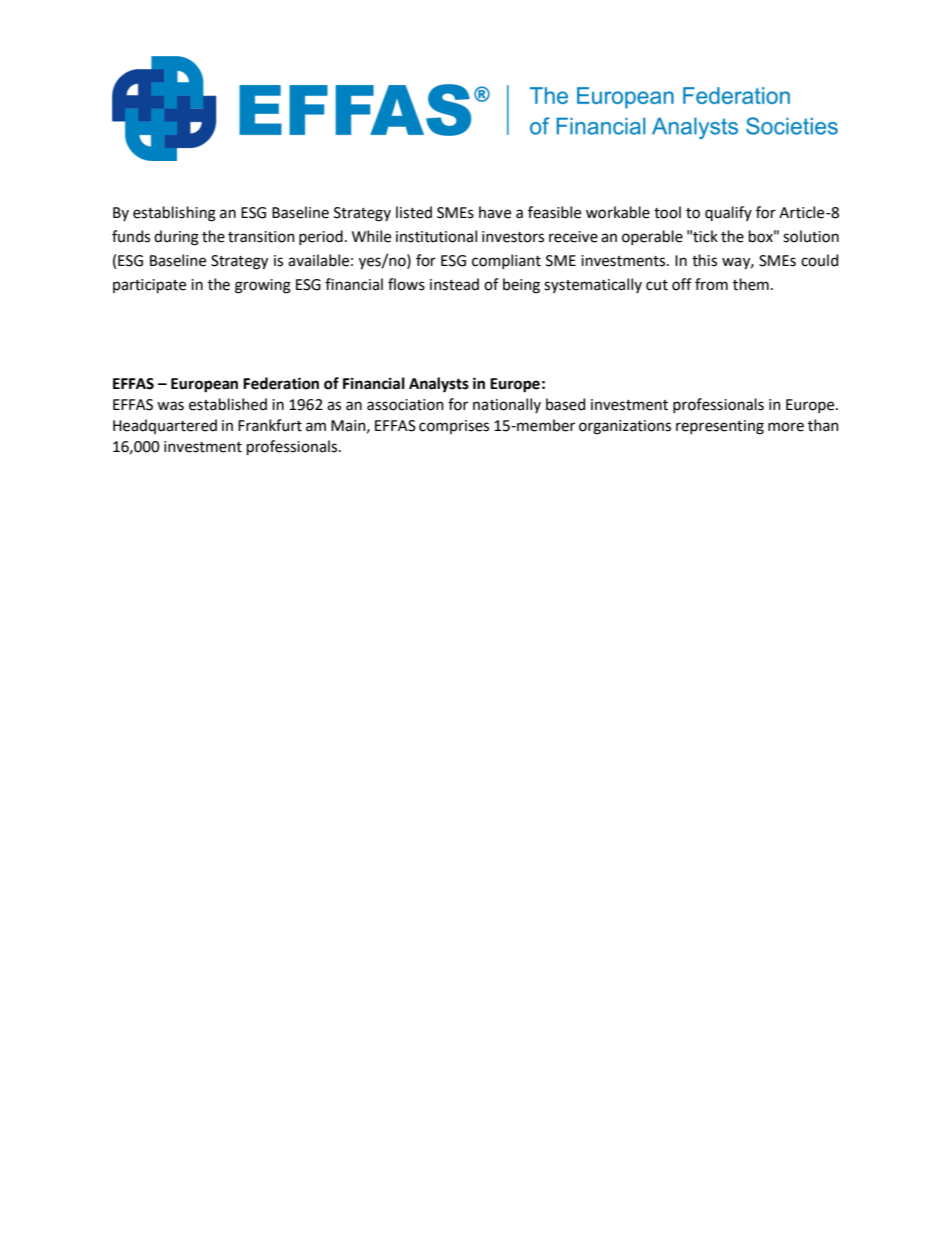  What do you see at coordinates (728, 213) in the image?
I see `qualify` at bounding box center [728, 213].
